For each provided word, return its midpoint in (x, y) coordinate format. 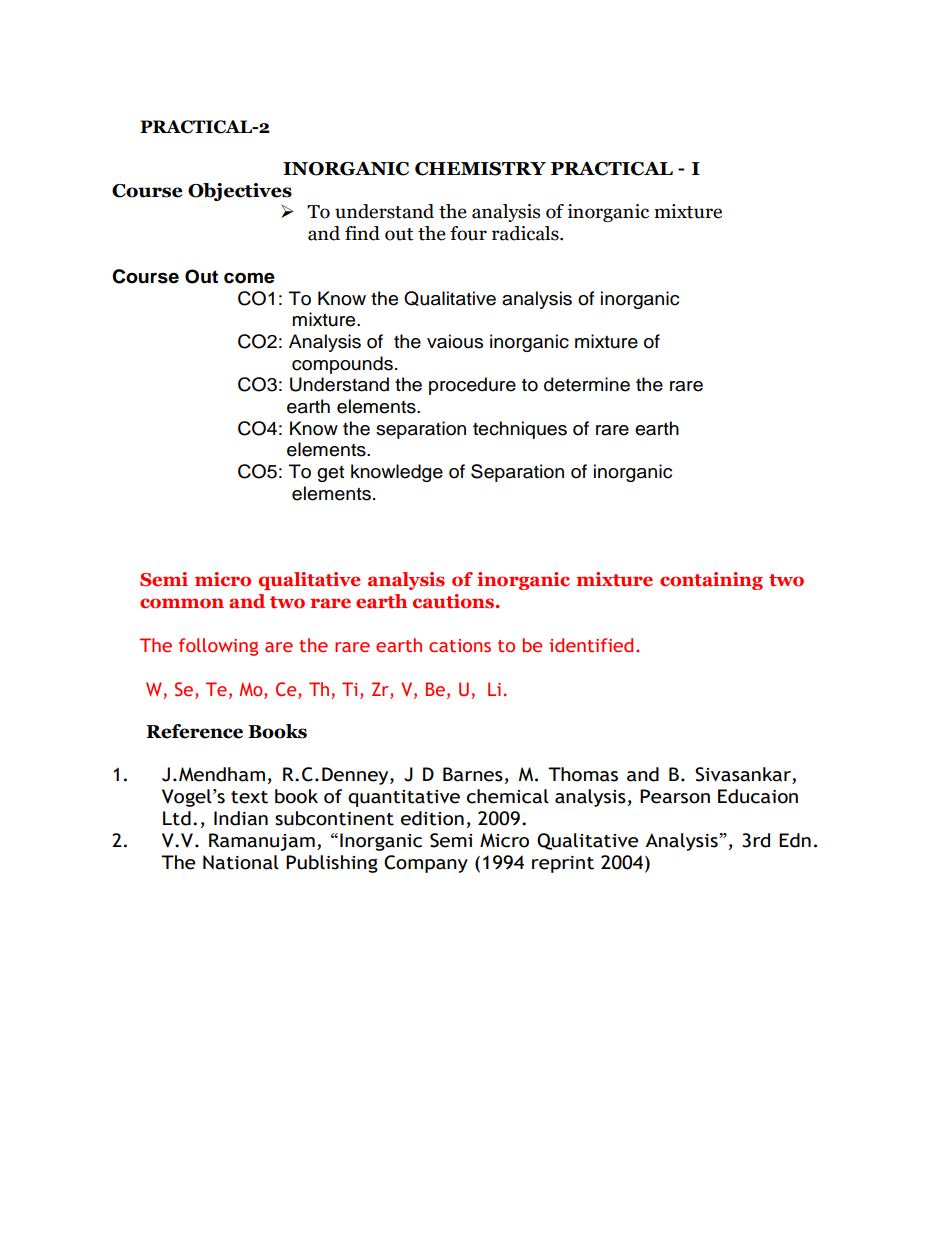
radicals (526, 233)
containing (711, 581)
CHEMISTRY (480, 169)
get (330, 474)
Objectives (240, 192)
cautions (455, 601)
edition (432, 818)
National (241, 862)
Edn (795, 840)
